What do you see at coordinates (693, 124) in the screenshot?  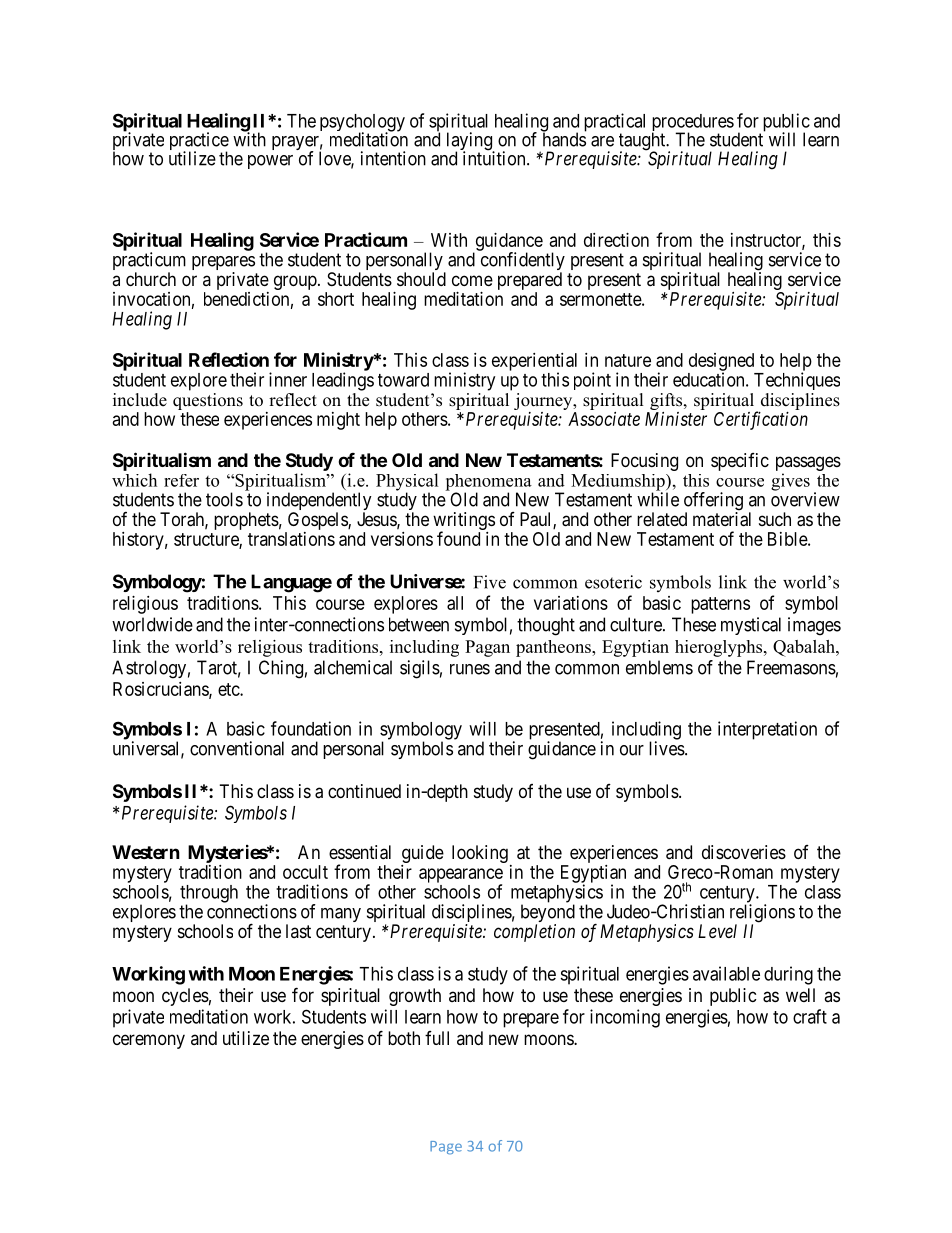 I see `procedures` at bounding box center [693, 124].
